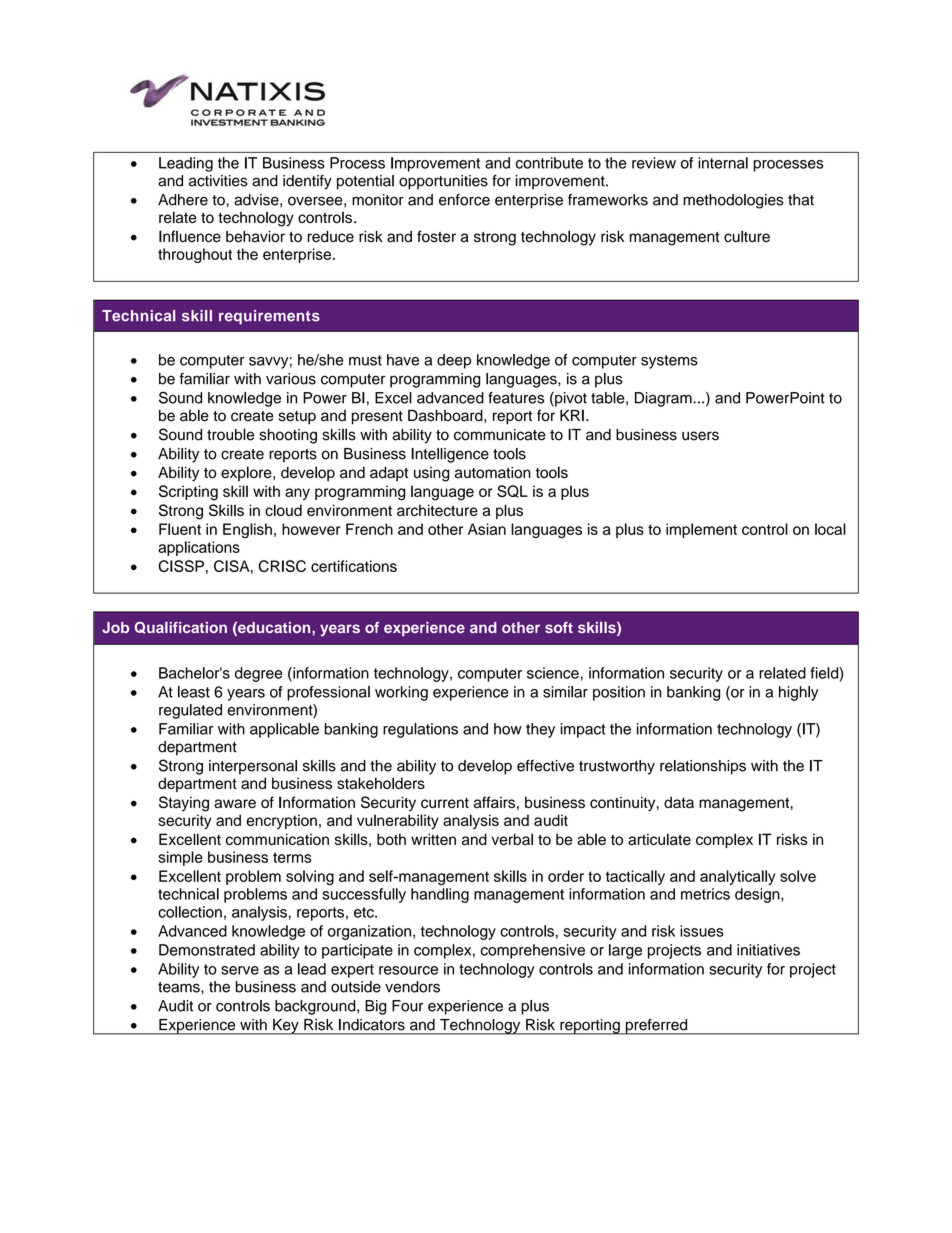  What do you see at coordinates (703, 767) in the screenshot?
I see `relationships` at bounding box center [703, 767].
